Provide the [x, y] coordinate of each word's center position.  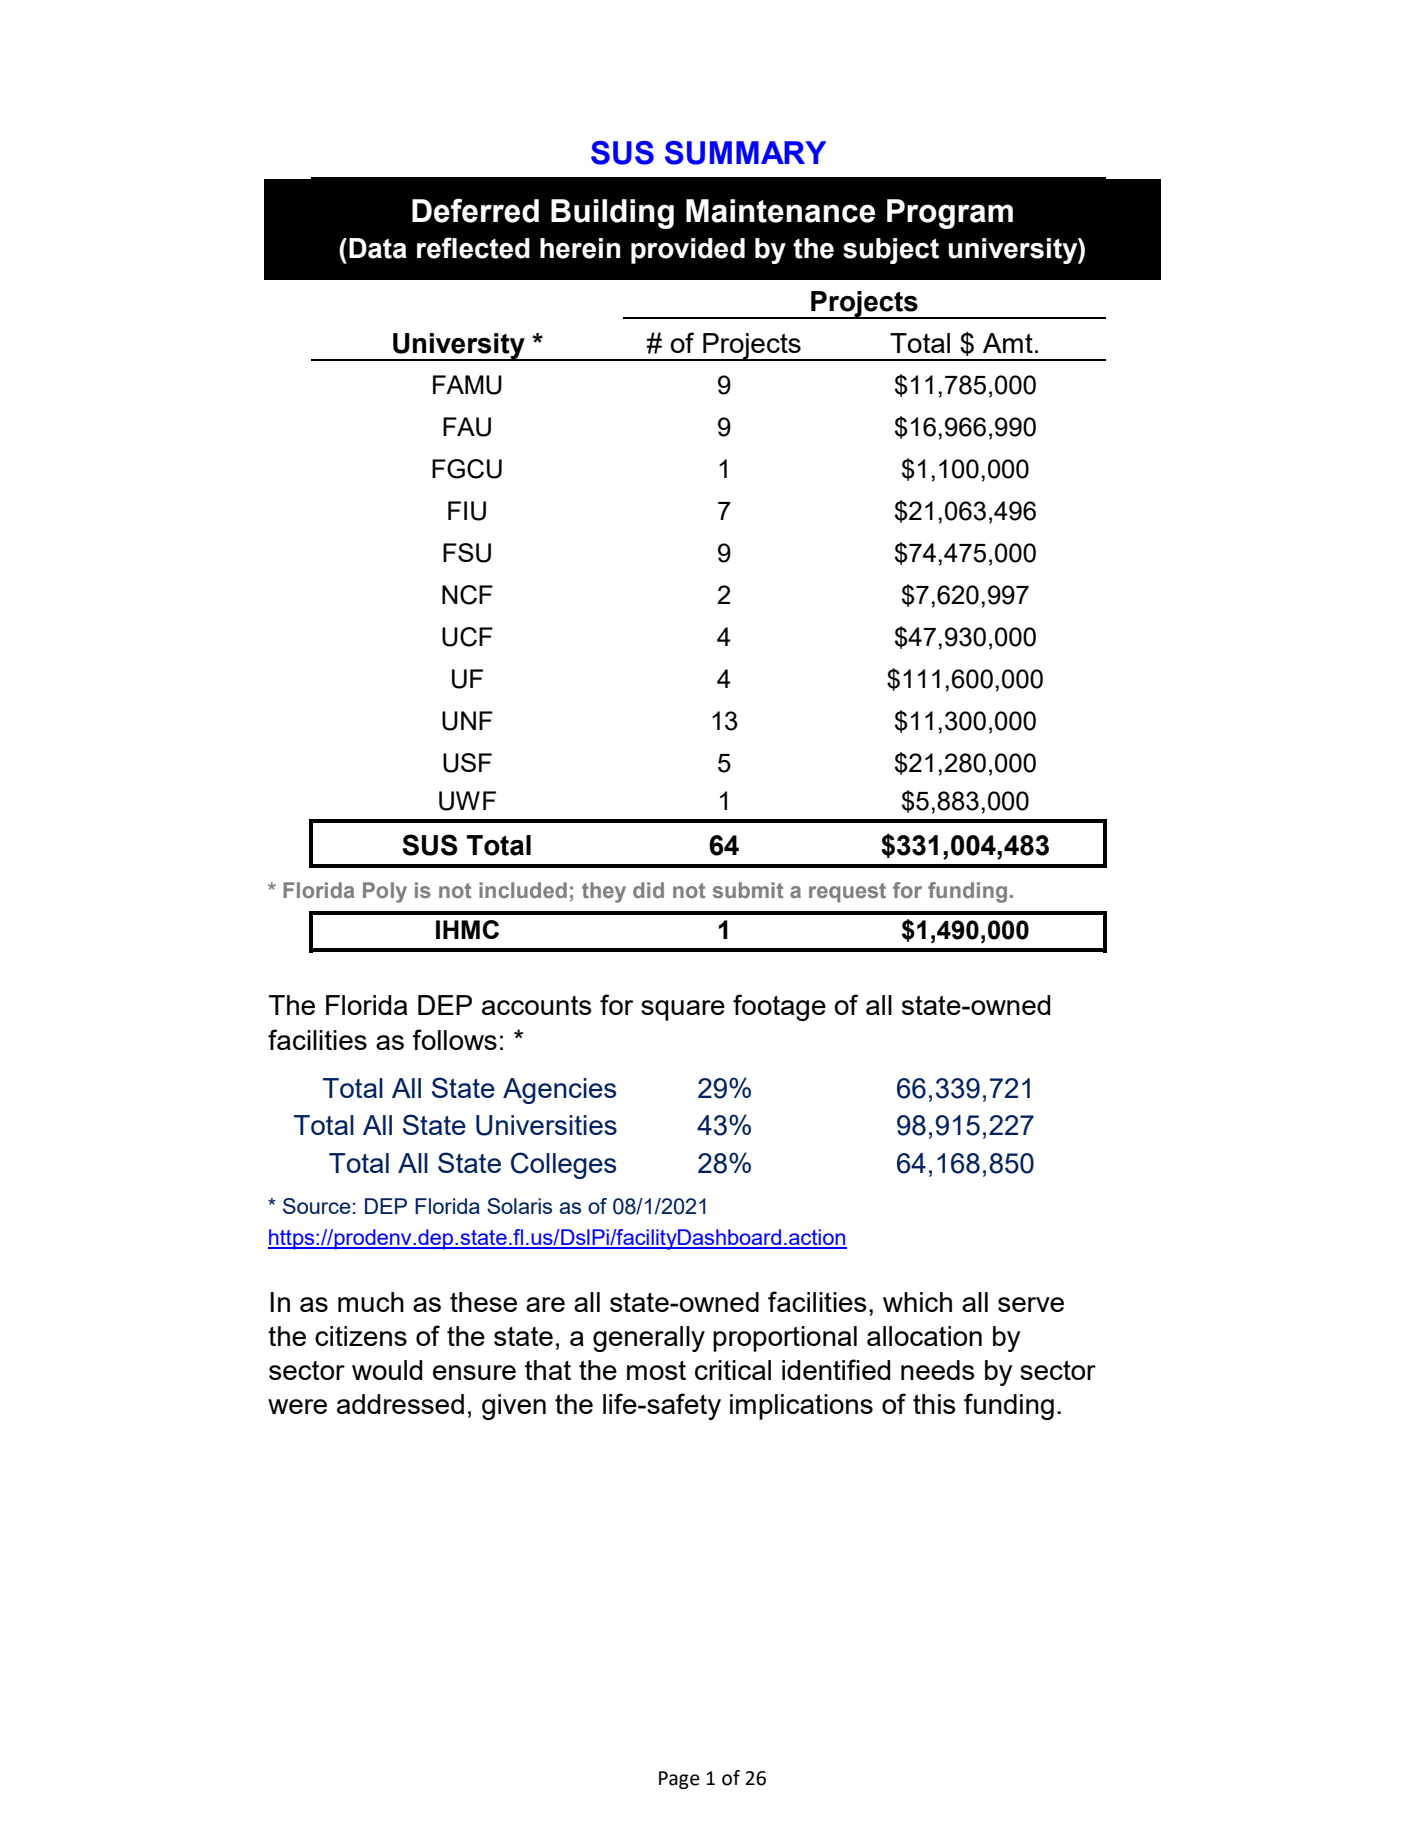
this [934, 1404]
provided [688, 251]
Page [679, 1780]
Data [378, 248]
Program [950, 214]
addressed [400, 1404]
